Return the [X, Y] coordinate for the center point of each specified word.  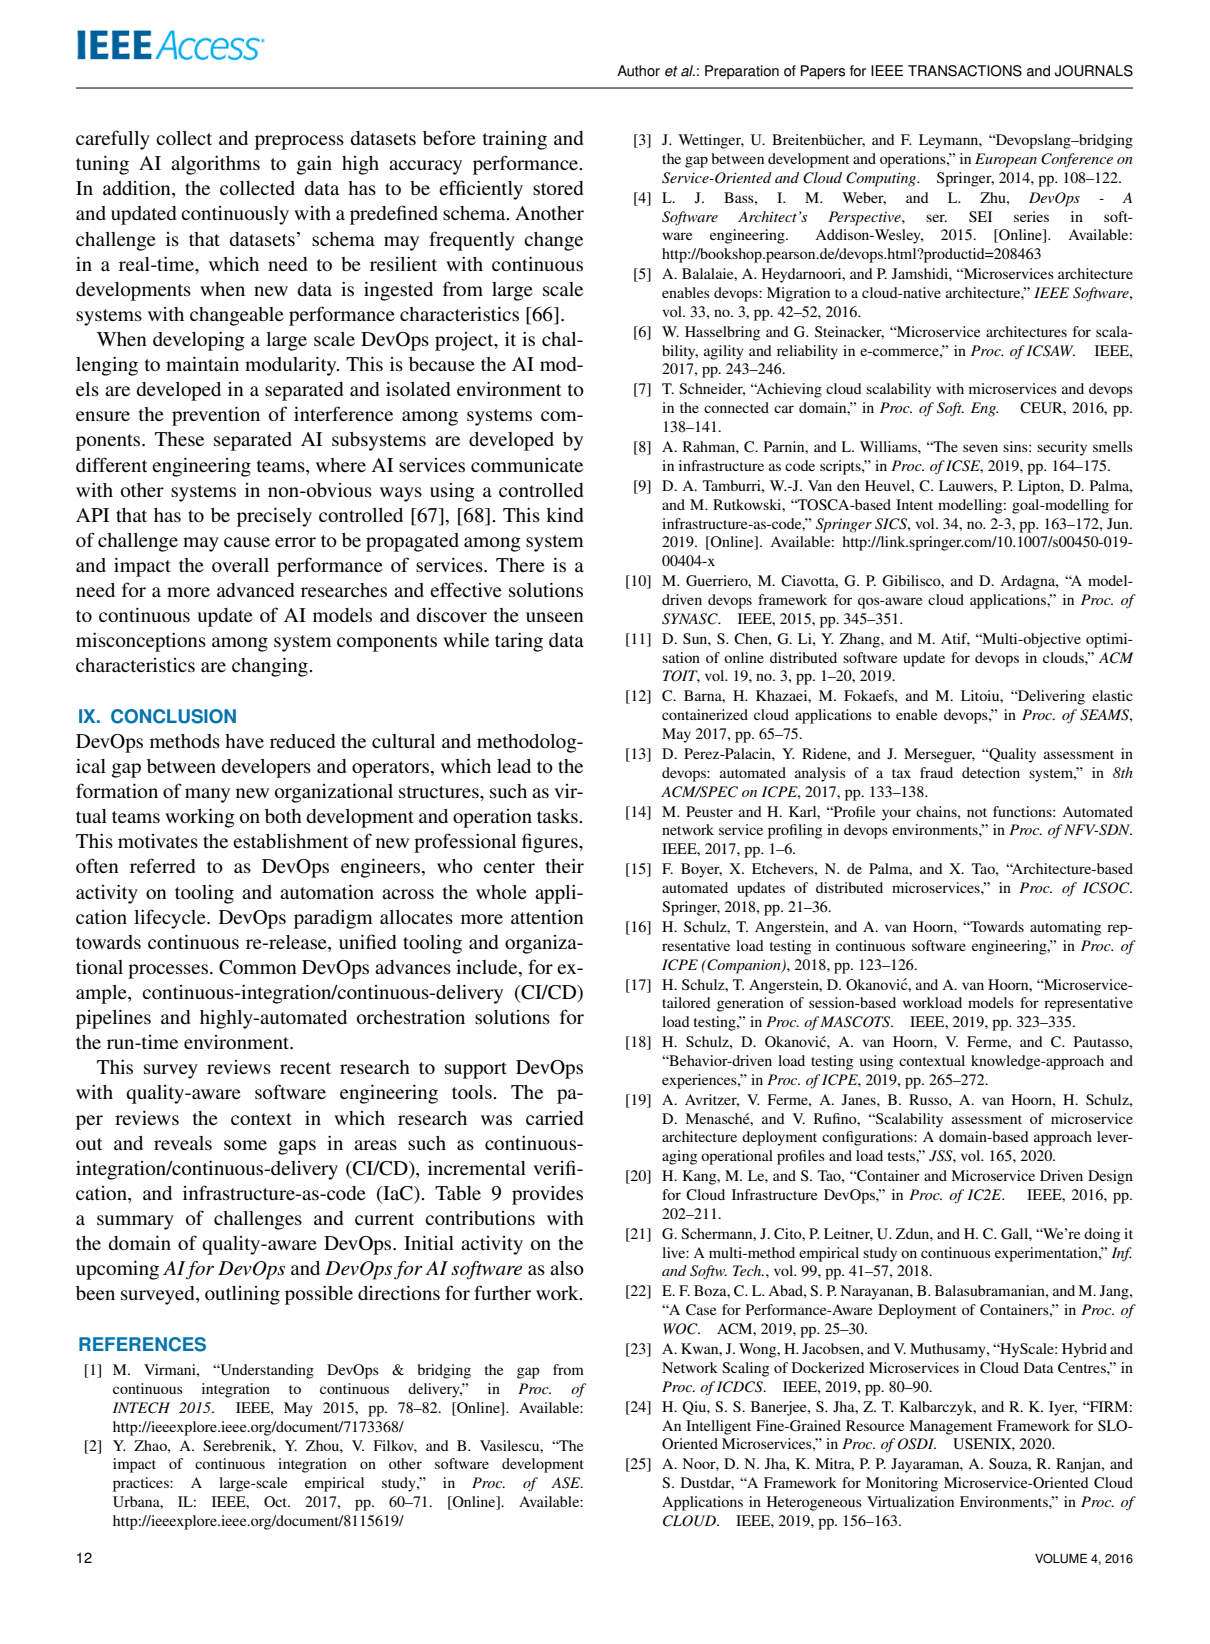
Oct [277, 1501]
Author [638, 71]
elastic [1112, 695]
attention [547, 917]
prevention [216, 416]
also [567, 1268]
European [1006, 160]
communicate [527, 465]
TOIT [681, 676]
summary [135, 1222]
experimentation [1047, 1254]
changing [271, 667]
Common [258, 967]
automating [1065, 928]
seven [980, 448]
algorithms [215, 165]
